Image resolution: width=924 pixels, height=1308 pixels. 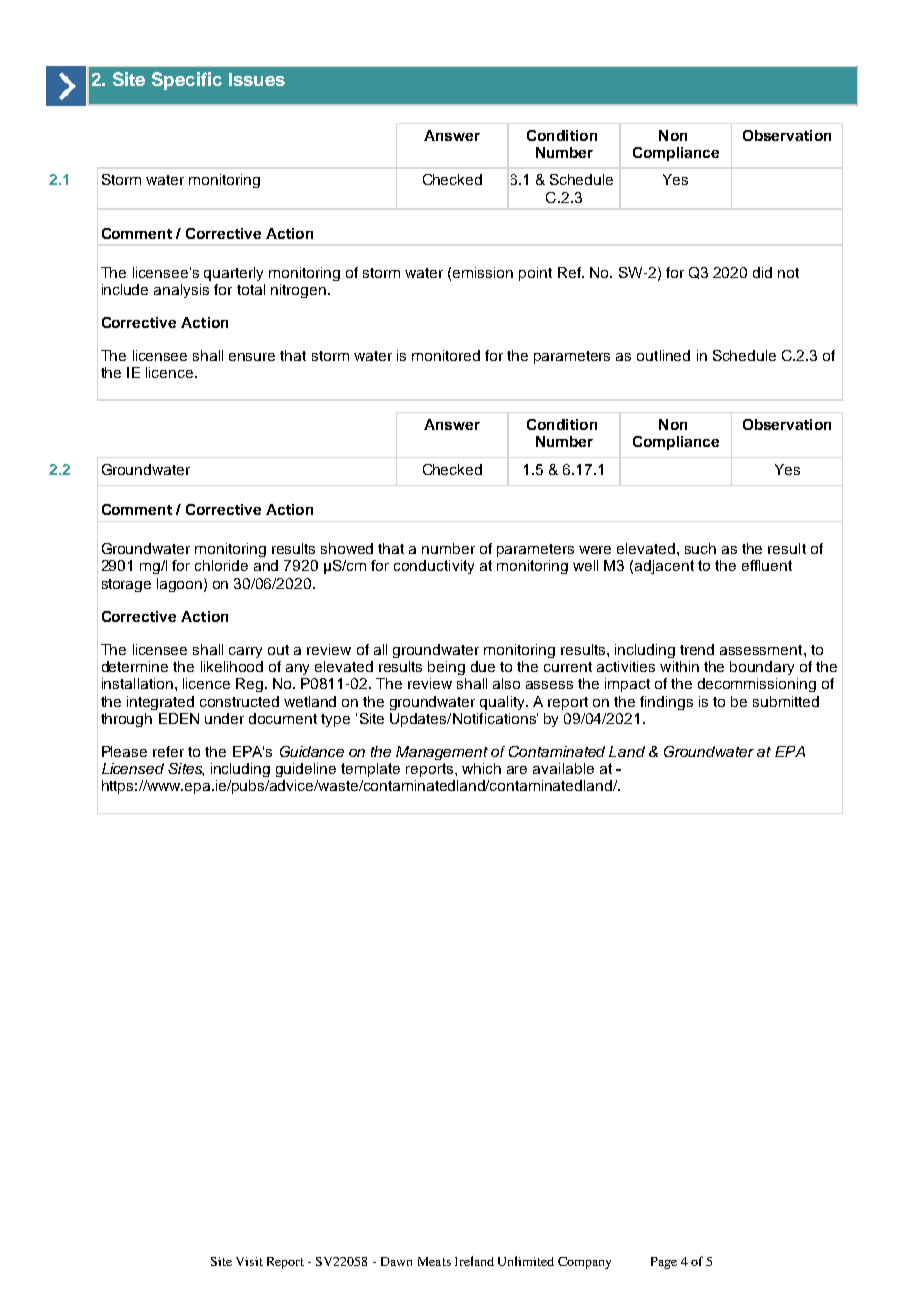 What do you see at coordinates (762, 272) in the page?
I see `did` at bounding box center [762, 272].
